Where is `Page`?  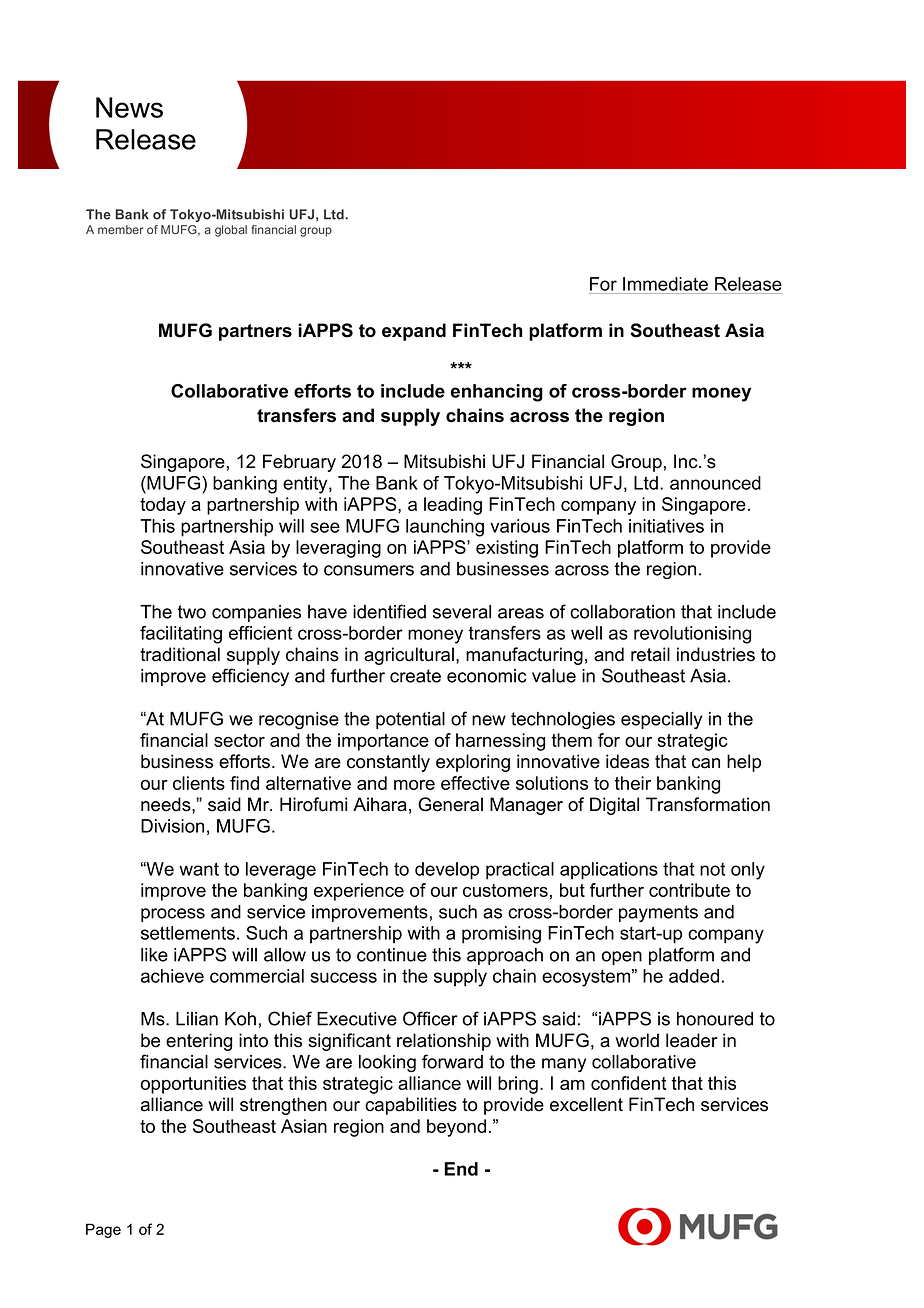
Page is located at coordinates (103, 1230).
